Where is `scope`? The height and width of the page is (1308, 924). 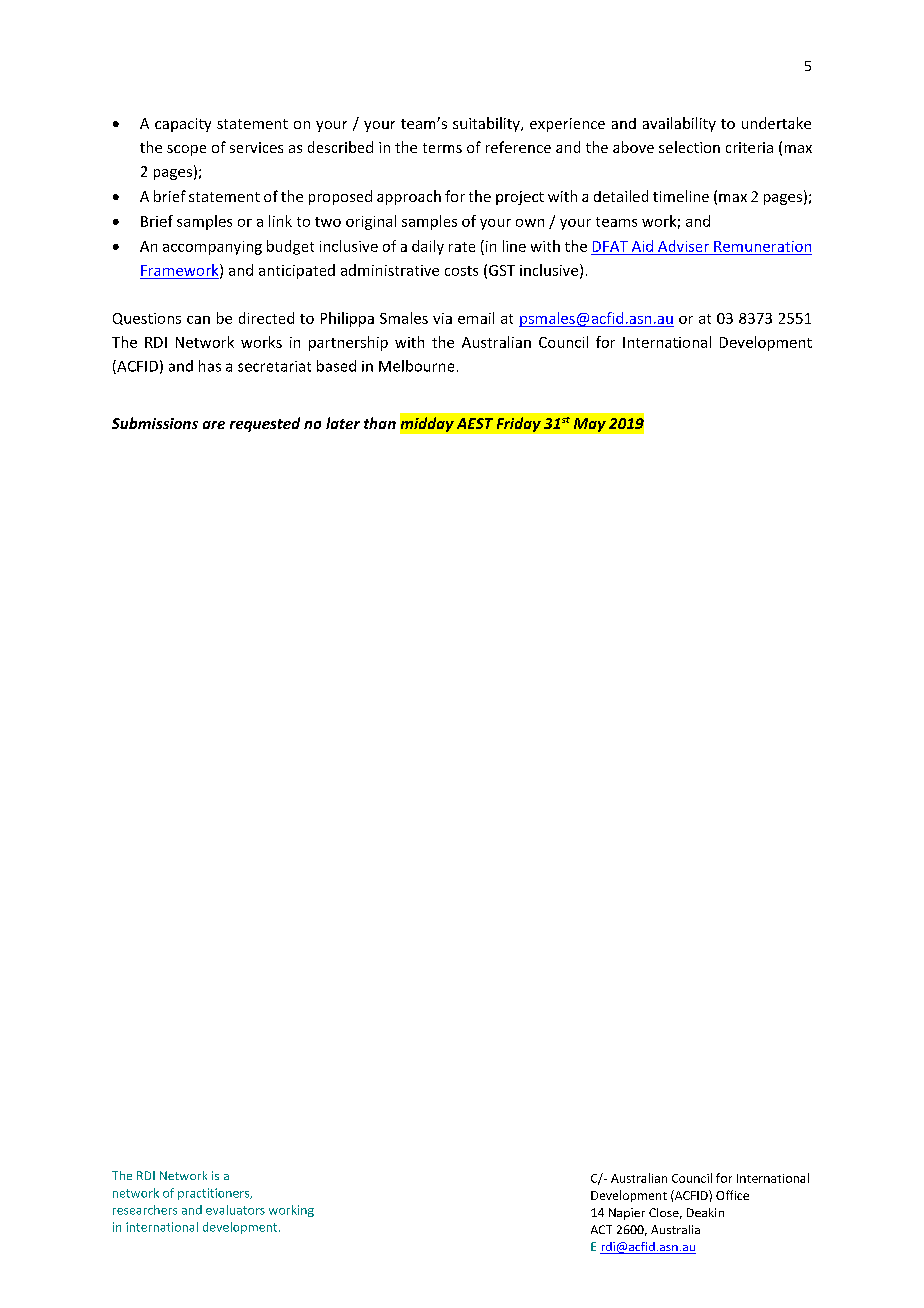 scope is located at coordinates (186, 150).
